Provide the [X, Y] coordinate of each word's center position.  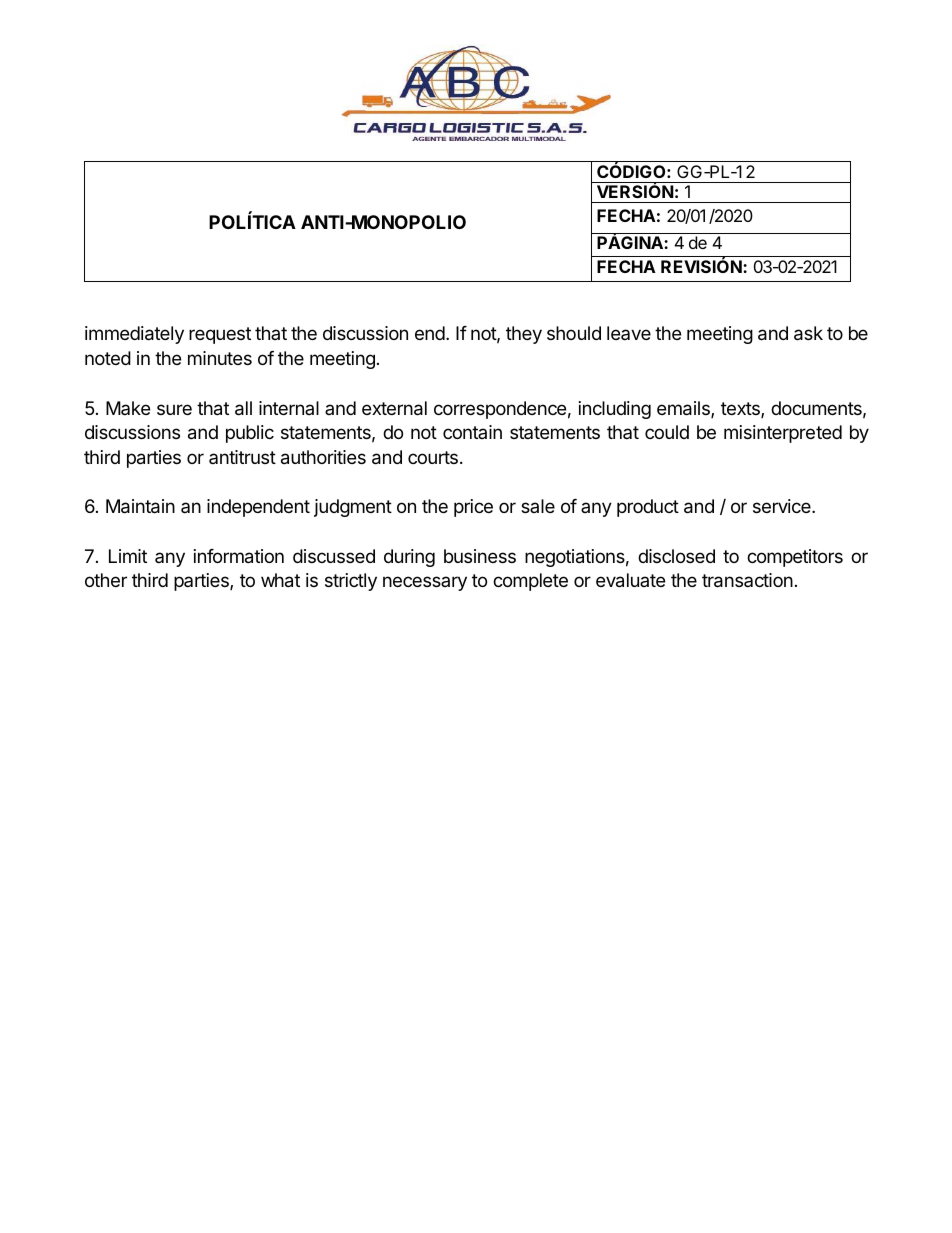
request [220, 335]
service [783, 506]
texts [741, 410]
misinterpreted [783, 434]
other [106, 580]
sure [174, 409]
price [473, 508]
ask [808, 333]
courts [433, 457]
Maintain [140, 506]
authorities [323, 457]
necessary [425, 583]
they [524, 335]
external [394, 408]
